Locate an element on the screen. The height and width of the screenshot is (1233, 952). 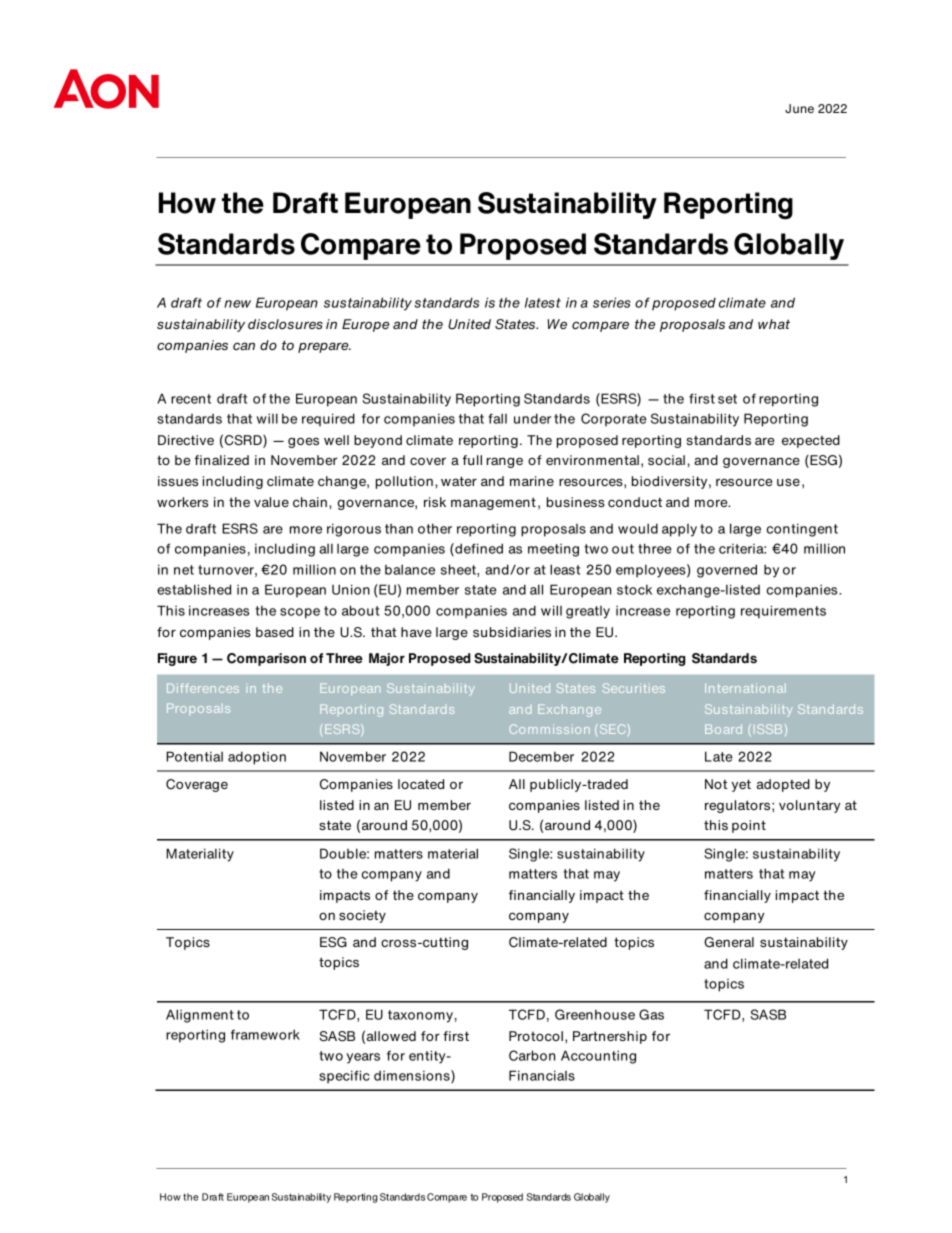
new is located at coordinates (238, 304).
